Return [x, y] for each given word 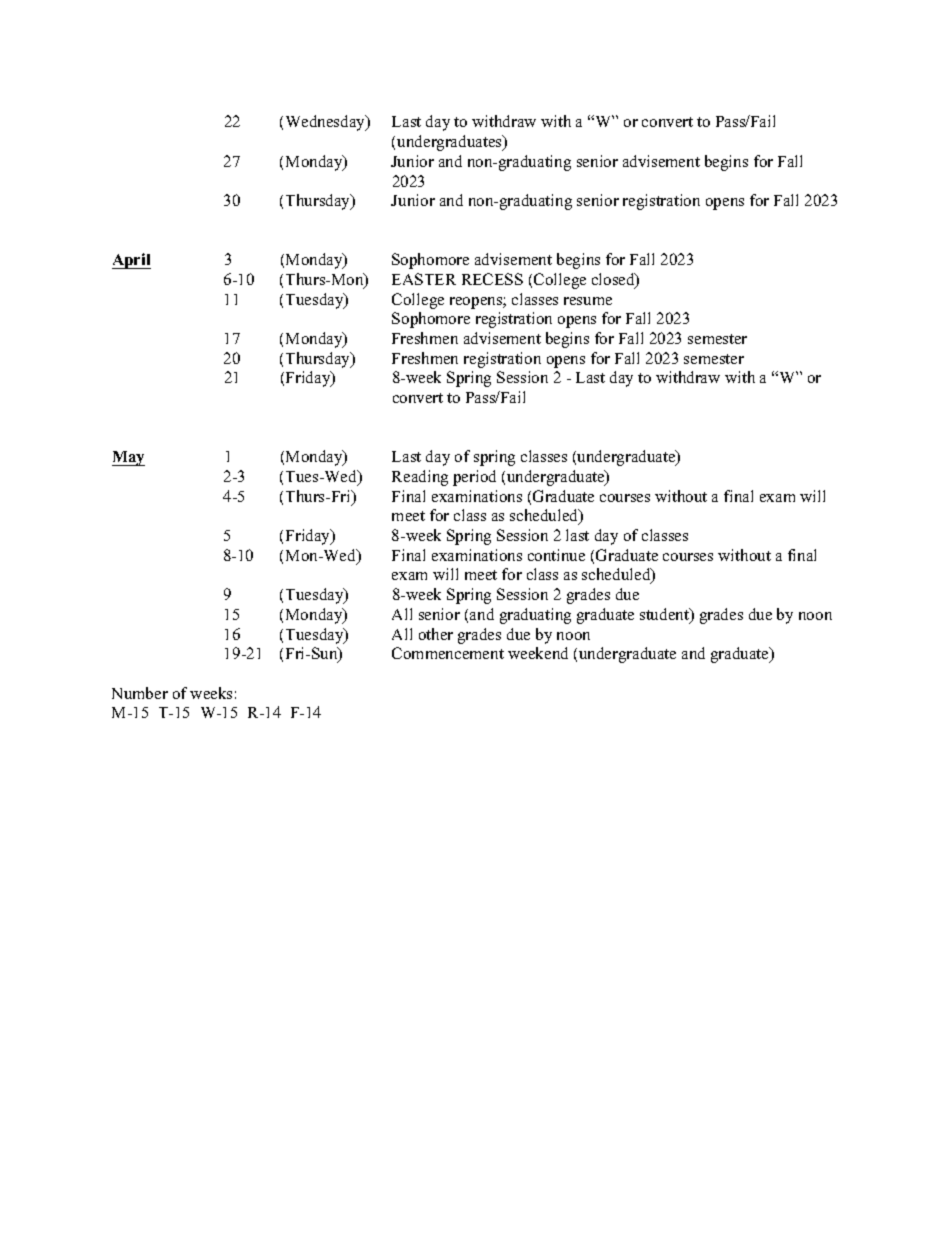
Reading [420, 478]
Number [140, 693]
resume [588, 301]
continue [556, 555]
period [474, 478]
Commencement [448, 653]
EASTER [424, 279]
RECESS [492, 279]
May [128, 458]
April [131, 261]
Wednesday [327, 123]
